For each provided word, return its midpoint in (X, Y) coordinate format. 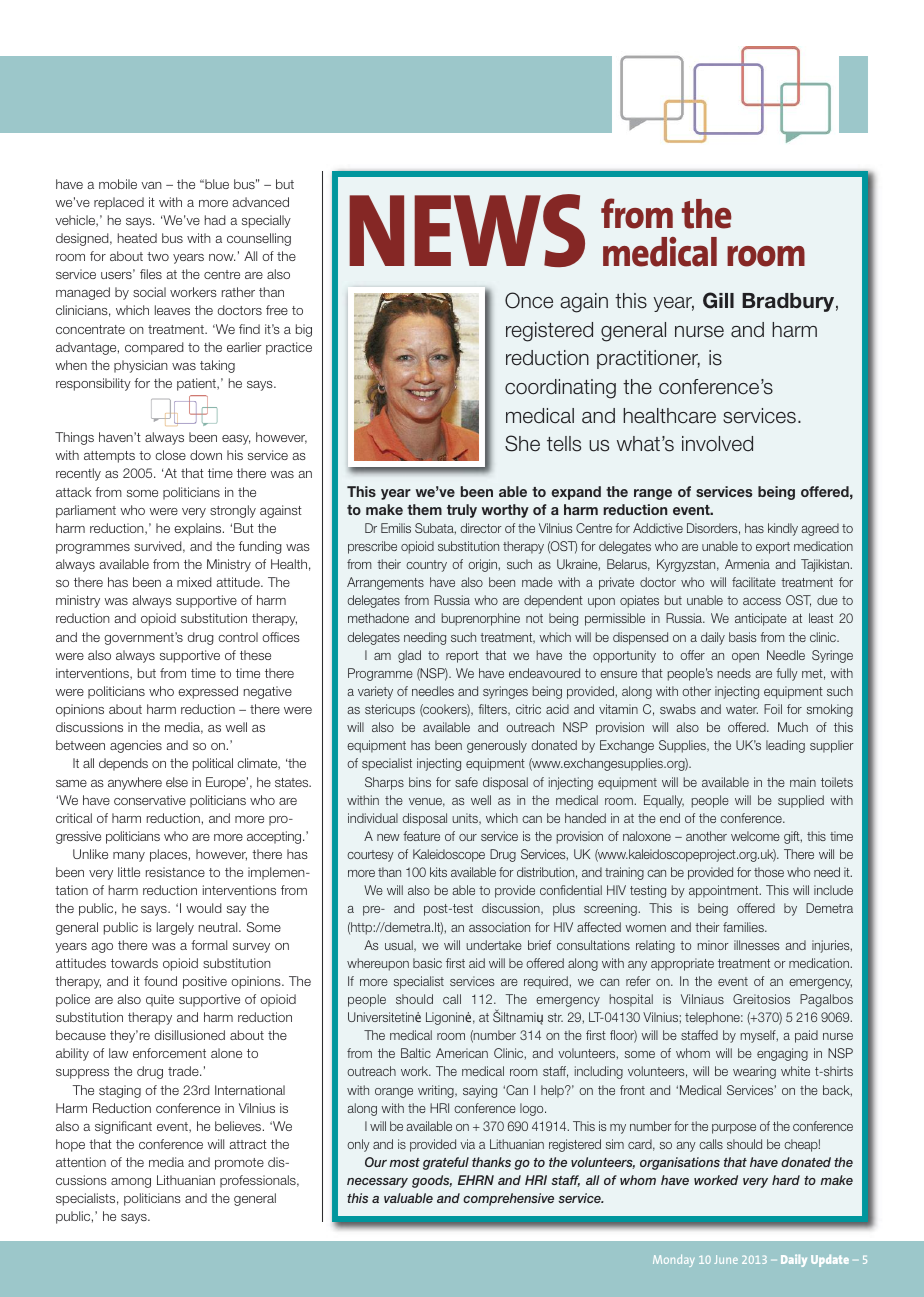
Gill (718, 300)
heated (137, 238)
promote (239, 1164)
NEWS (467, 230)
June (726, 1259)
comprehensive (508, 1199)
